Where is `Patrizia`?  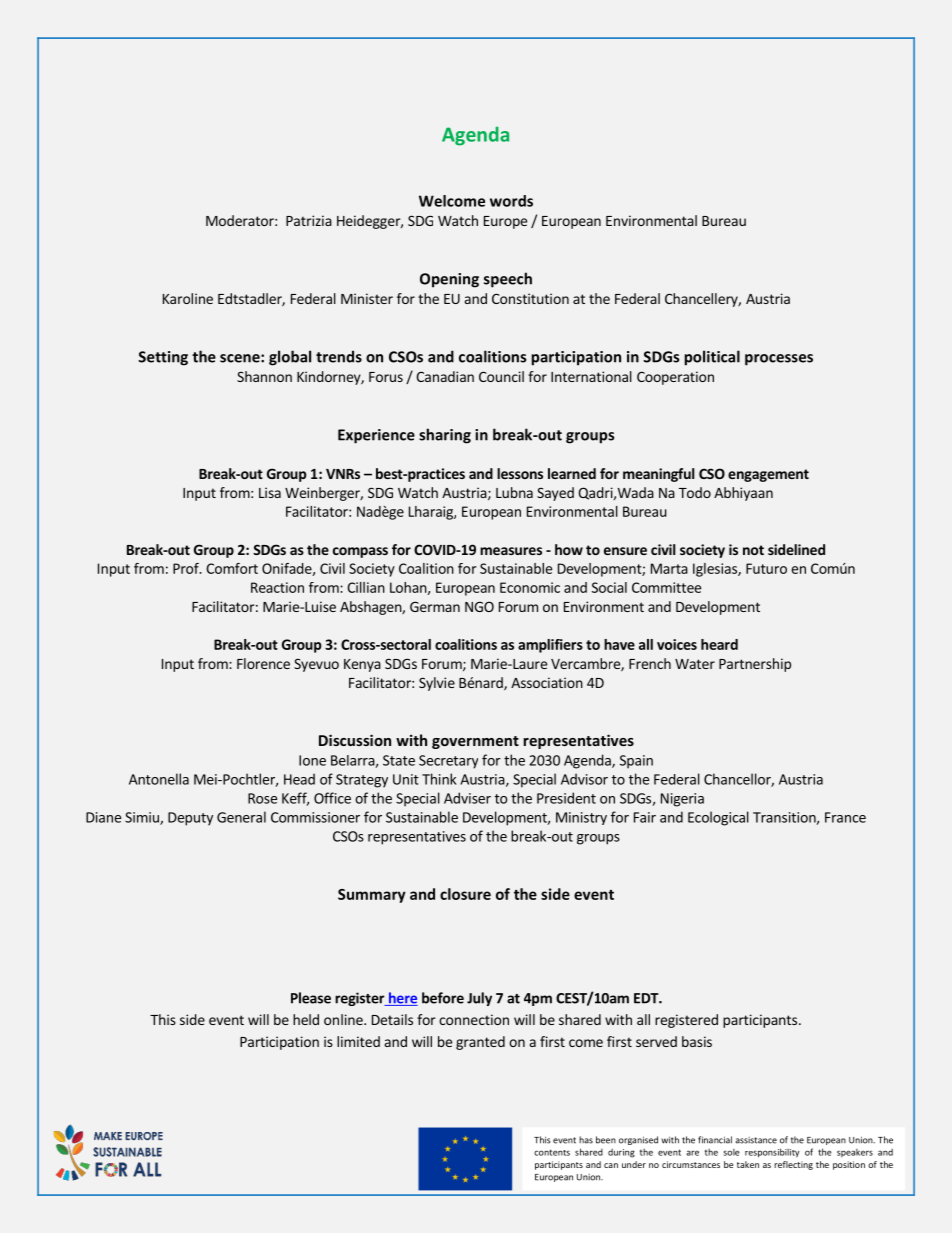
Patrizia is located at coordinates (309, 220).
